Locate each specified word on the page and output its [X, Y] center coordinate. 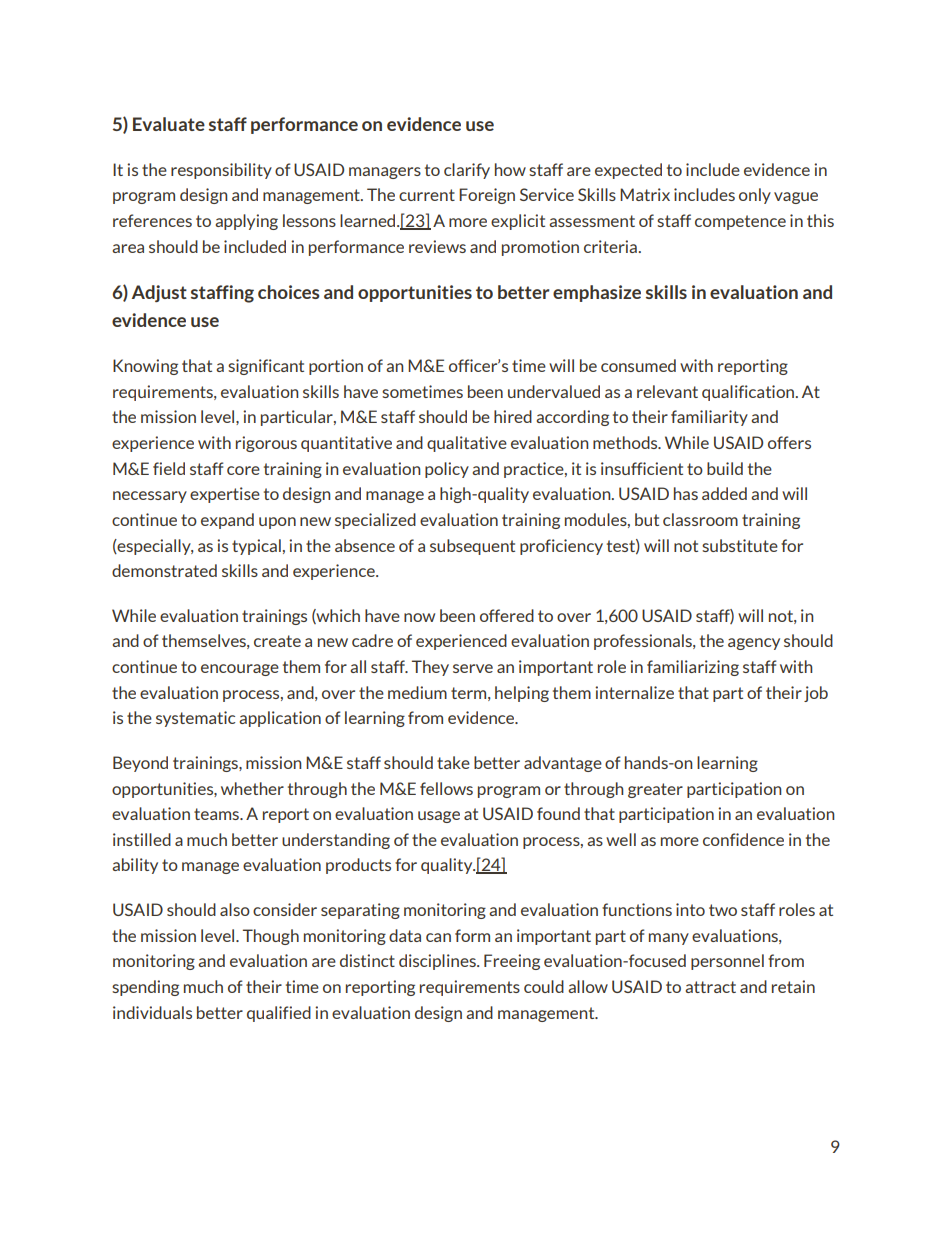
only [755, 196]
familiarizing [693, 668]
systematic [195, 719]
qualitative [467, 444]
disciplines [438, 962]
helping [522, 694]
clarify [467, 171]
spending [145, 988]
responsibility [221, 171]
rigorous [266, 444]
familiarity [709, 418]
